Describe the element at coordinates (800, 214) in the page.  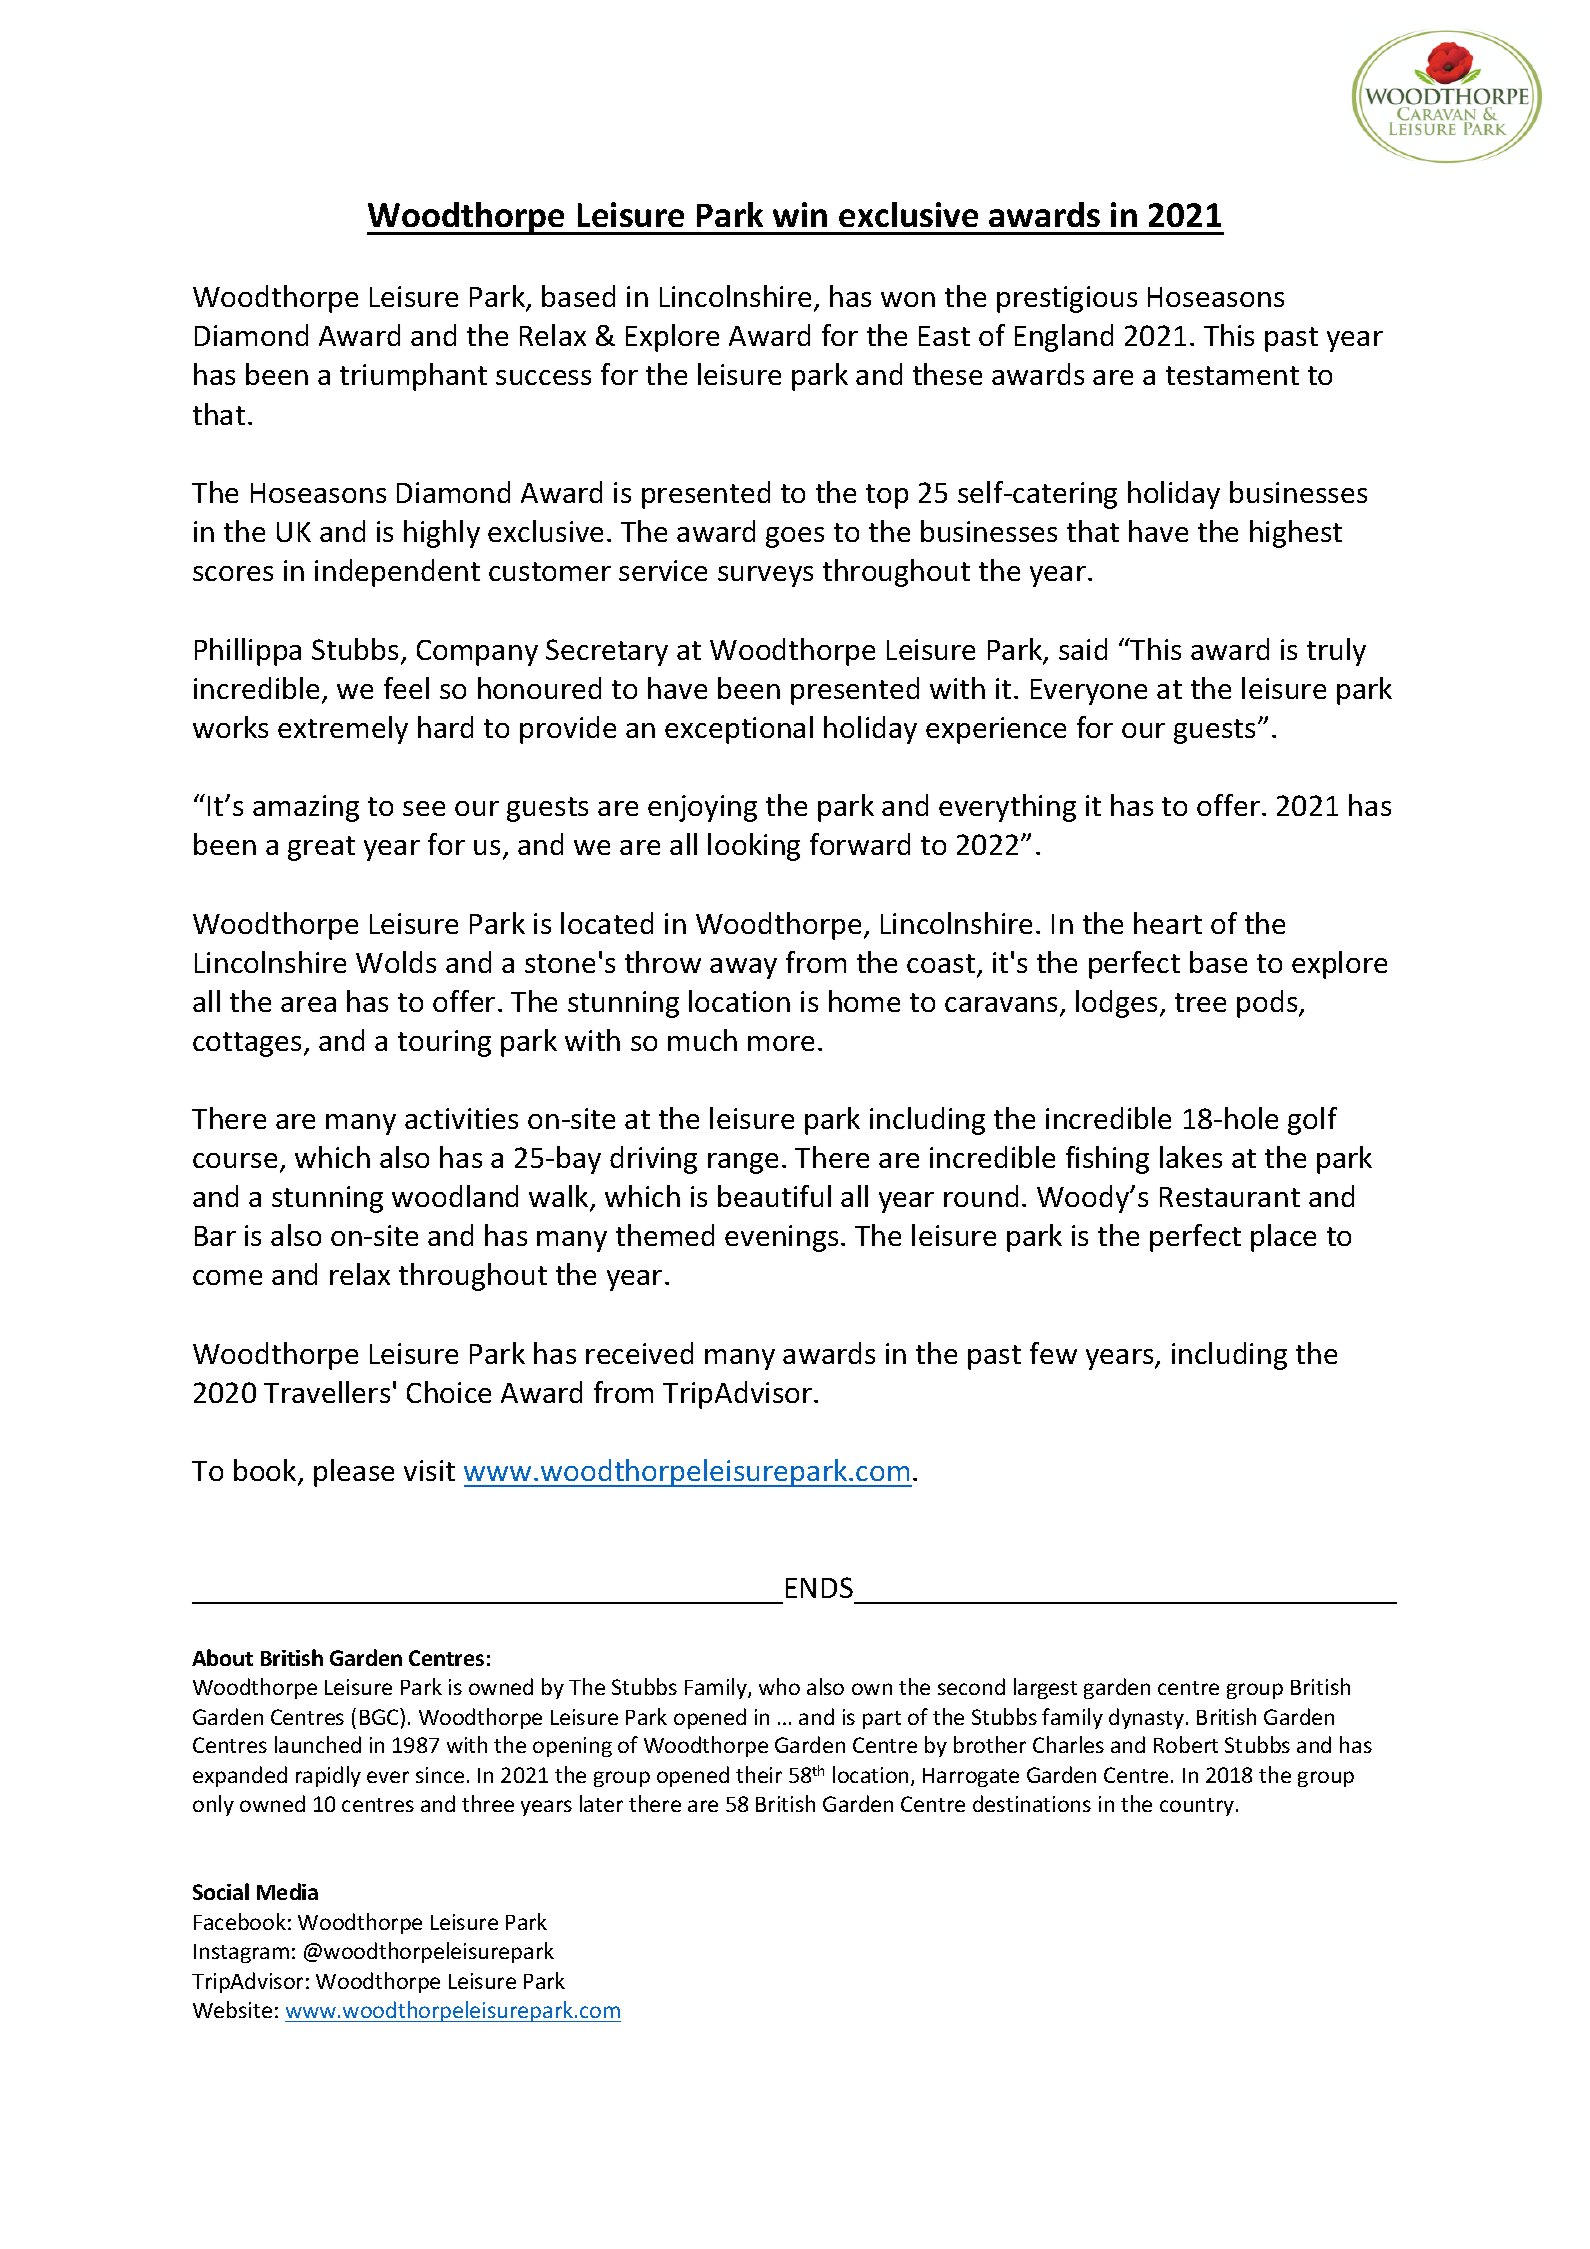
I see `win` at that location.
